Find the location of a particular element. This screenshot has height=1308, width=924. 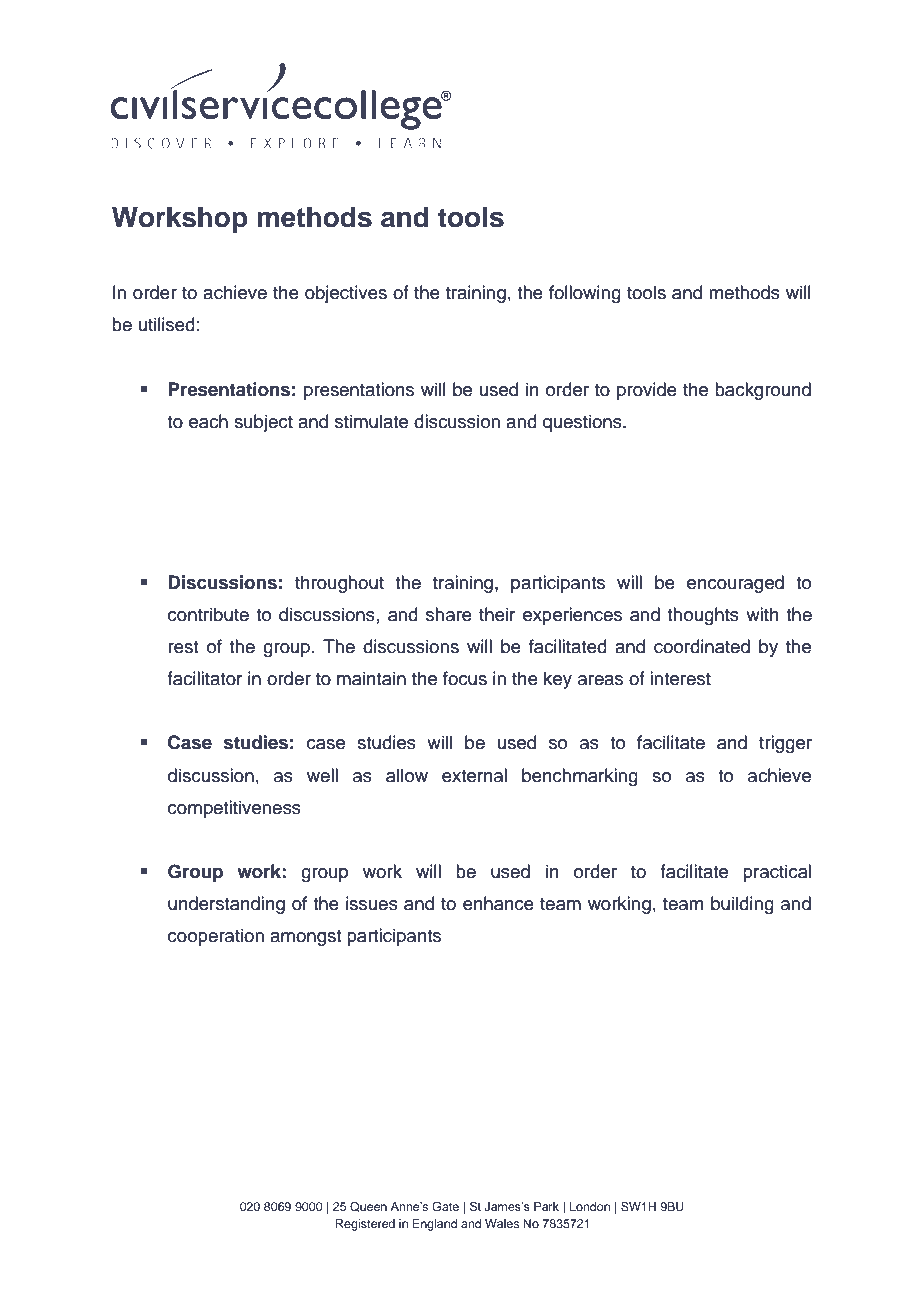

cooperation is located at coordinates (216, 937).
